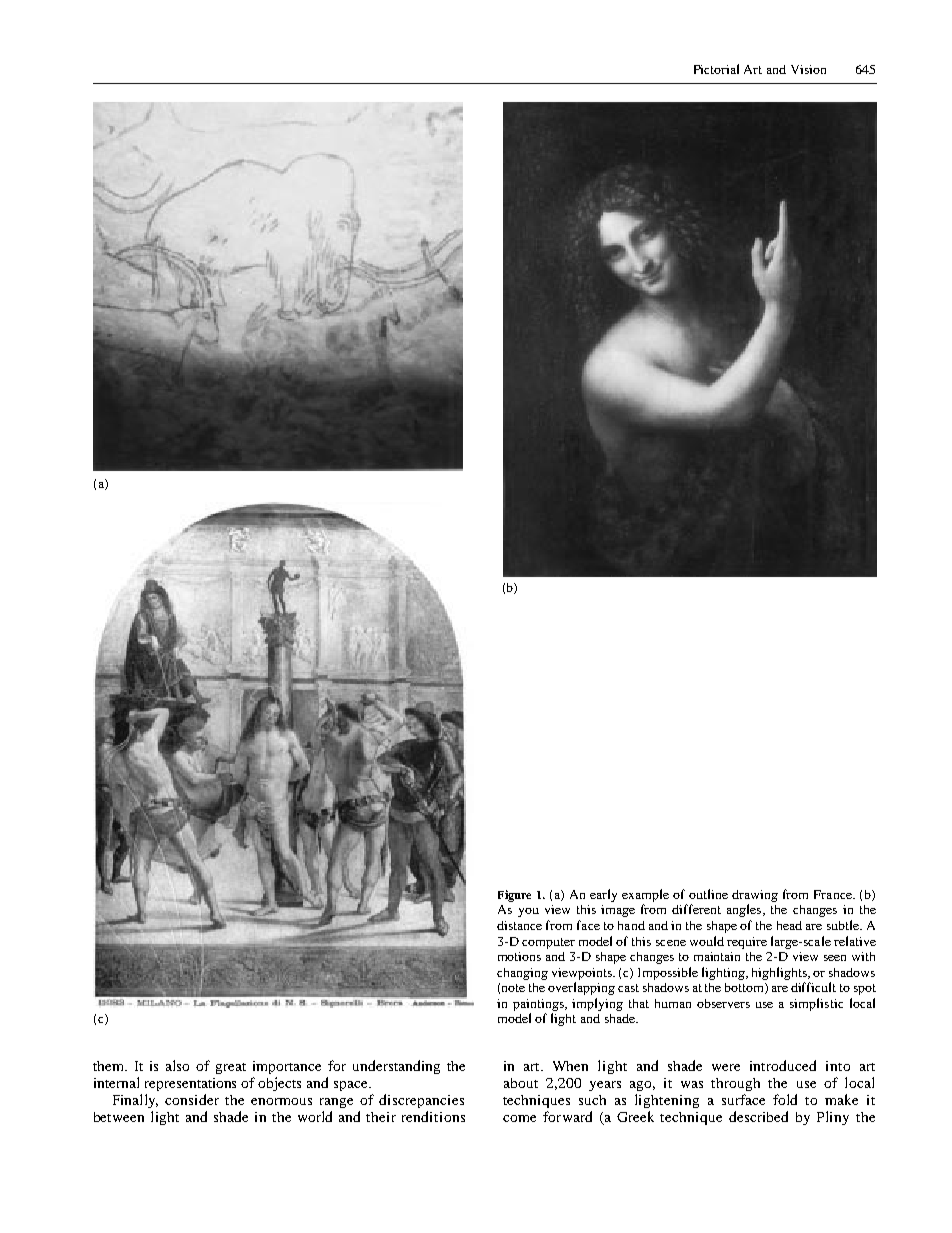 This screenshot has width=952, height=1233. I want to click on about, so click(521, 1083).
